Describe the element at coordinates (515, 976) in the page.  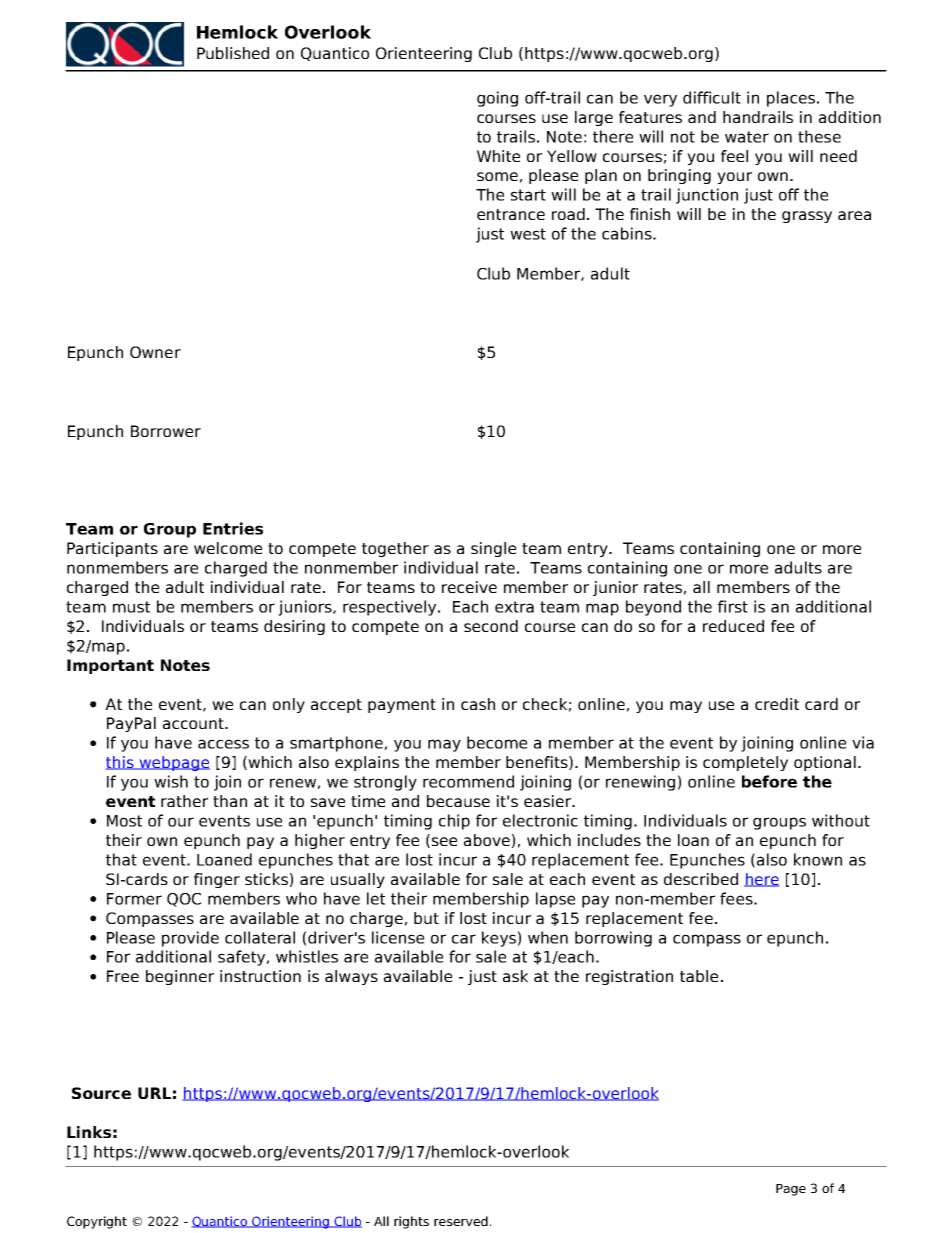
I see `ask` at that location.
